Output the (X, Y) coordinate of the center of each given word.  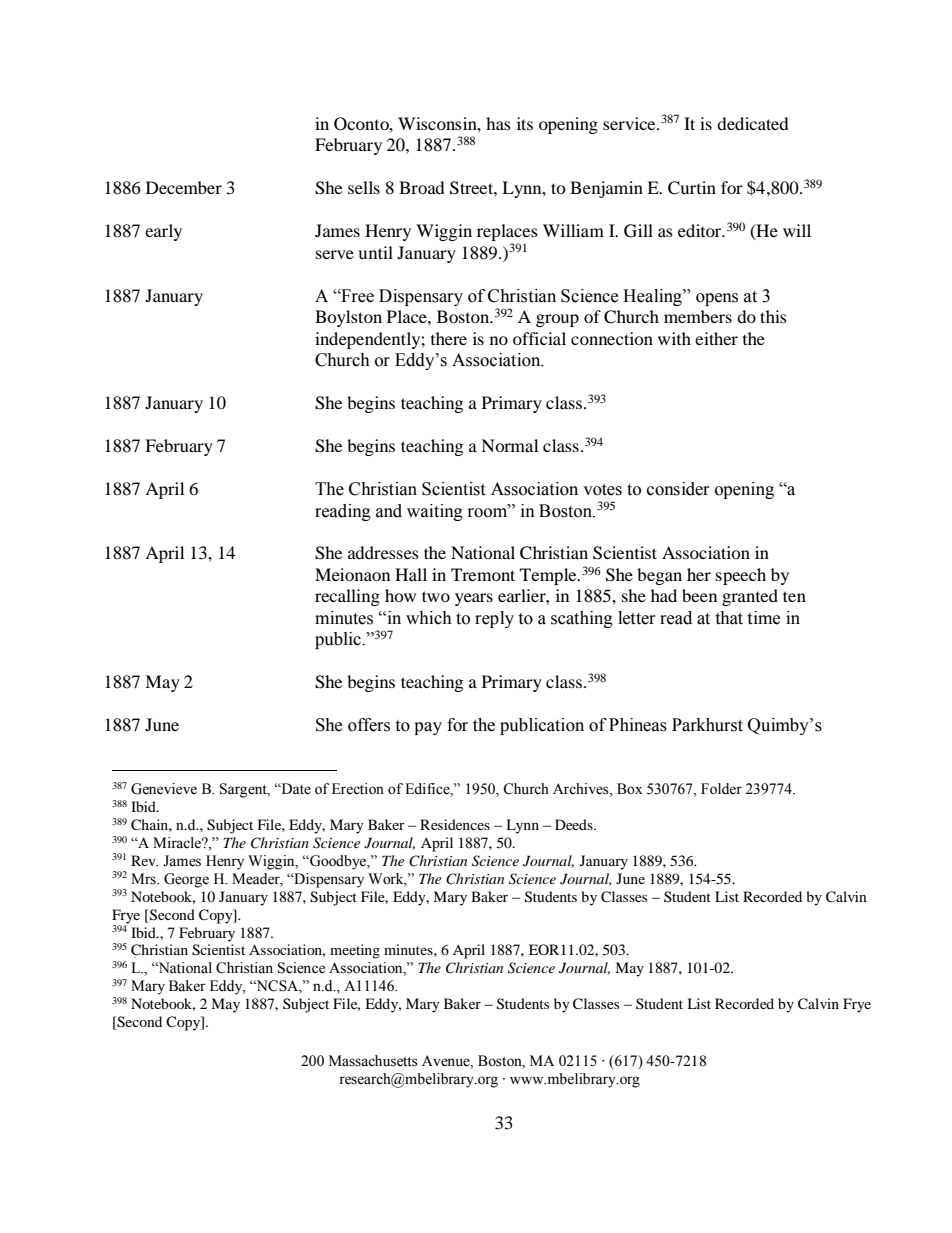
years (474, 599)
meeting (355, 951)
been (699, 595)
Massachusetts (373, 1061)
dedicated (753, 123)
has (498, 123)
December (184, 187)
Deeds (575, 824)
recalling (347, 597)
